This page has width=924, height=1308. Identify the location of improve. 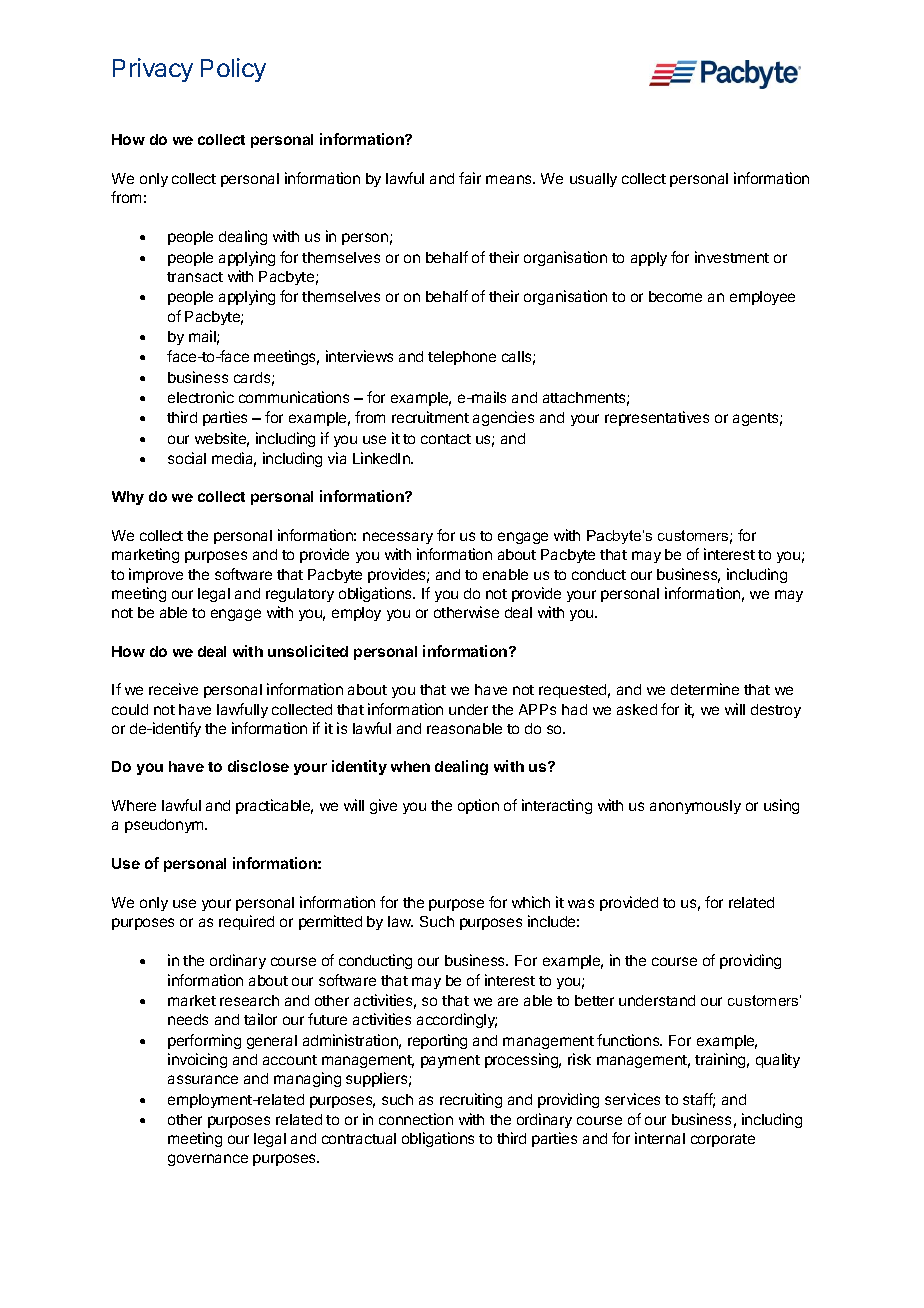
(156, 575).
